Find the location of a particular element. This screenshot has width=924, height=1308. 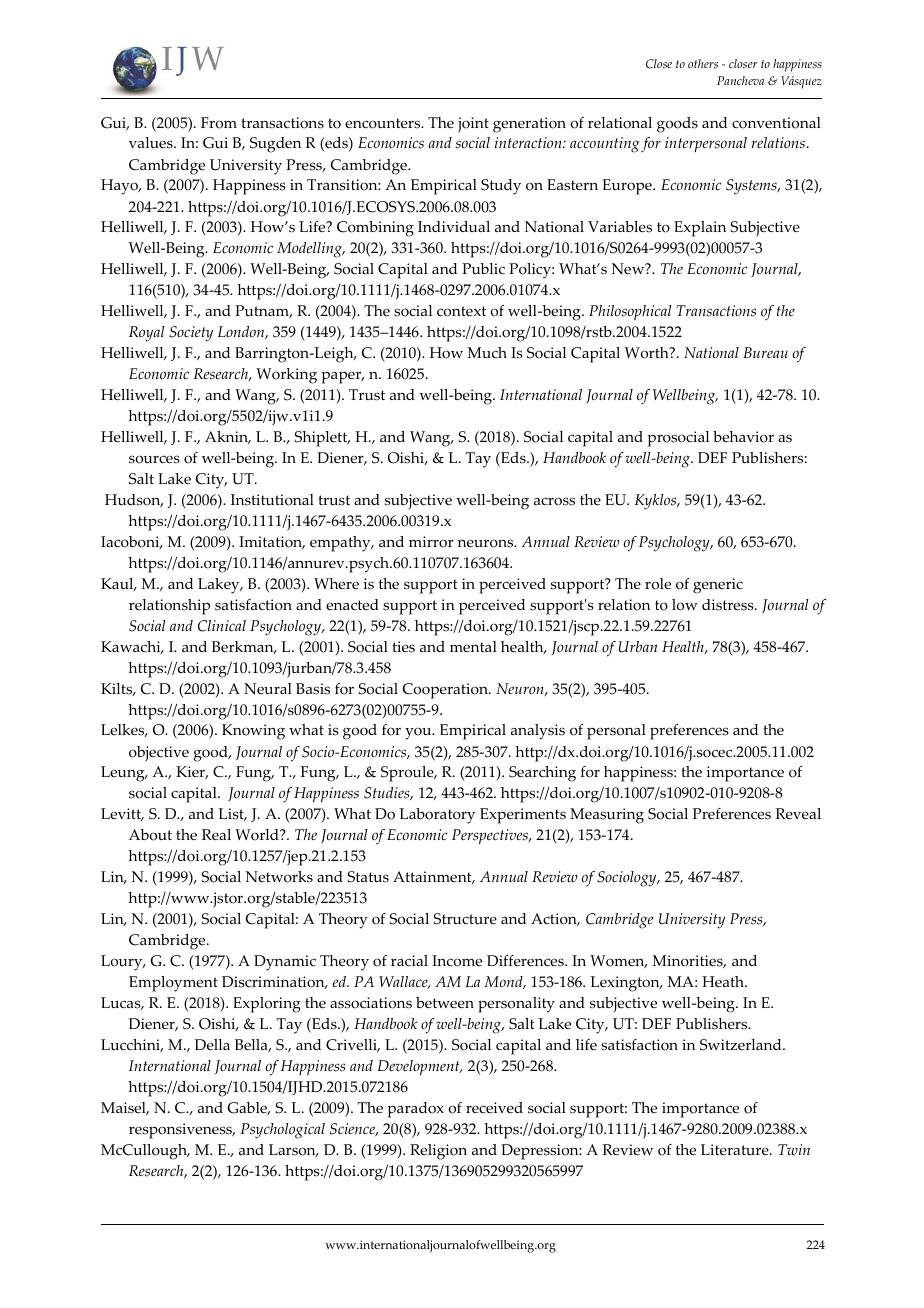

behavior is located at coordinates (743, 437).
